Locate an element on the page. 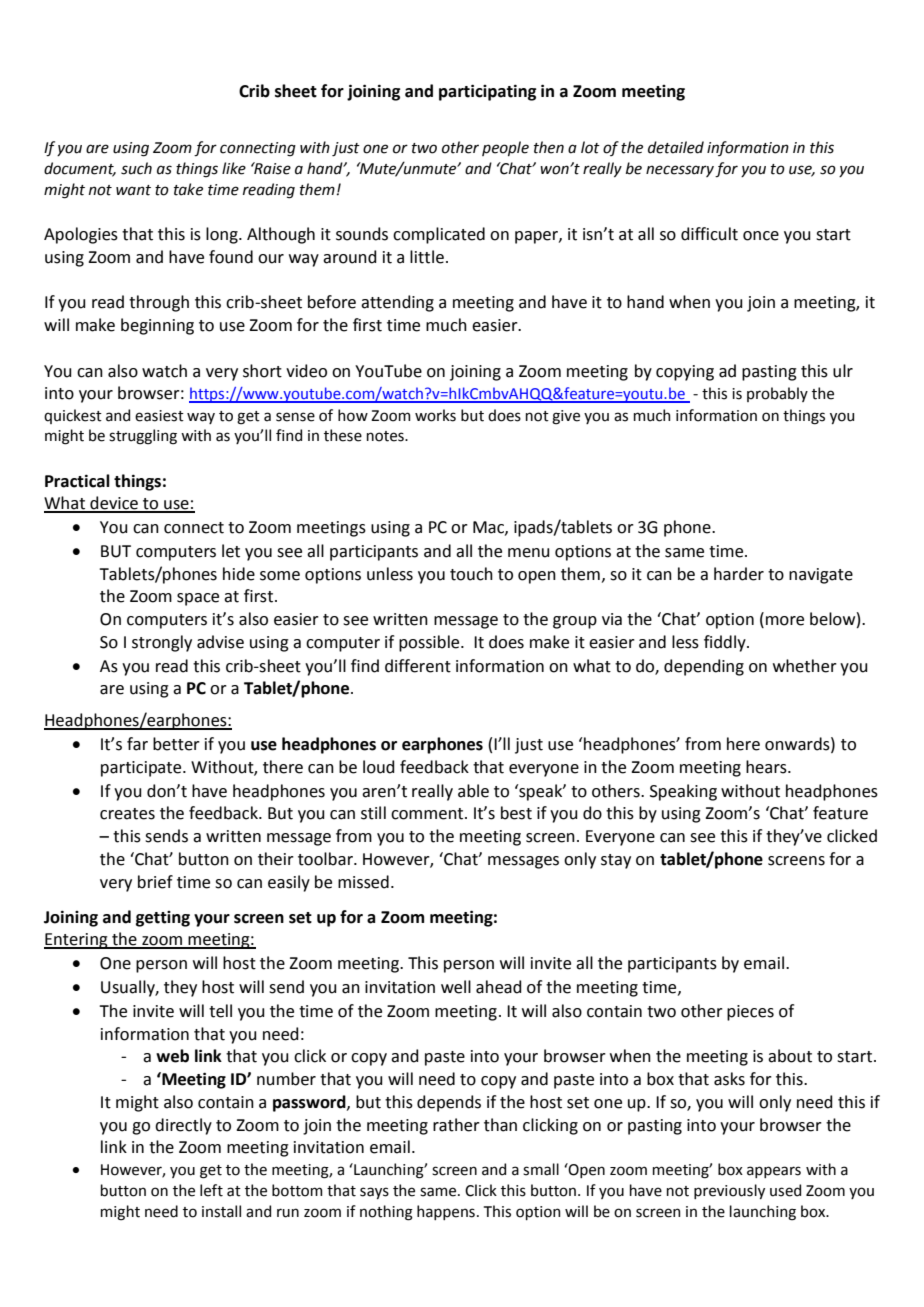 The image size is (924, 1307). left is located at coordinates (211, 1190).
